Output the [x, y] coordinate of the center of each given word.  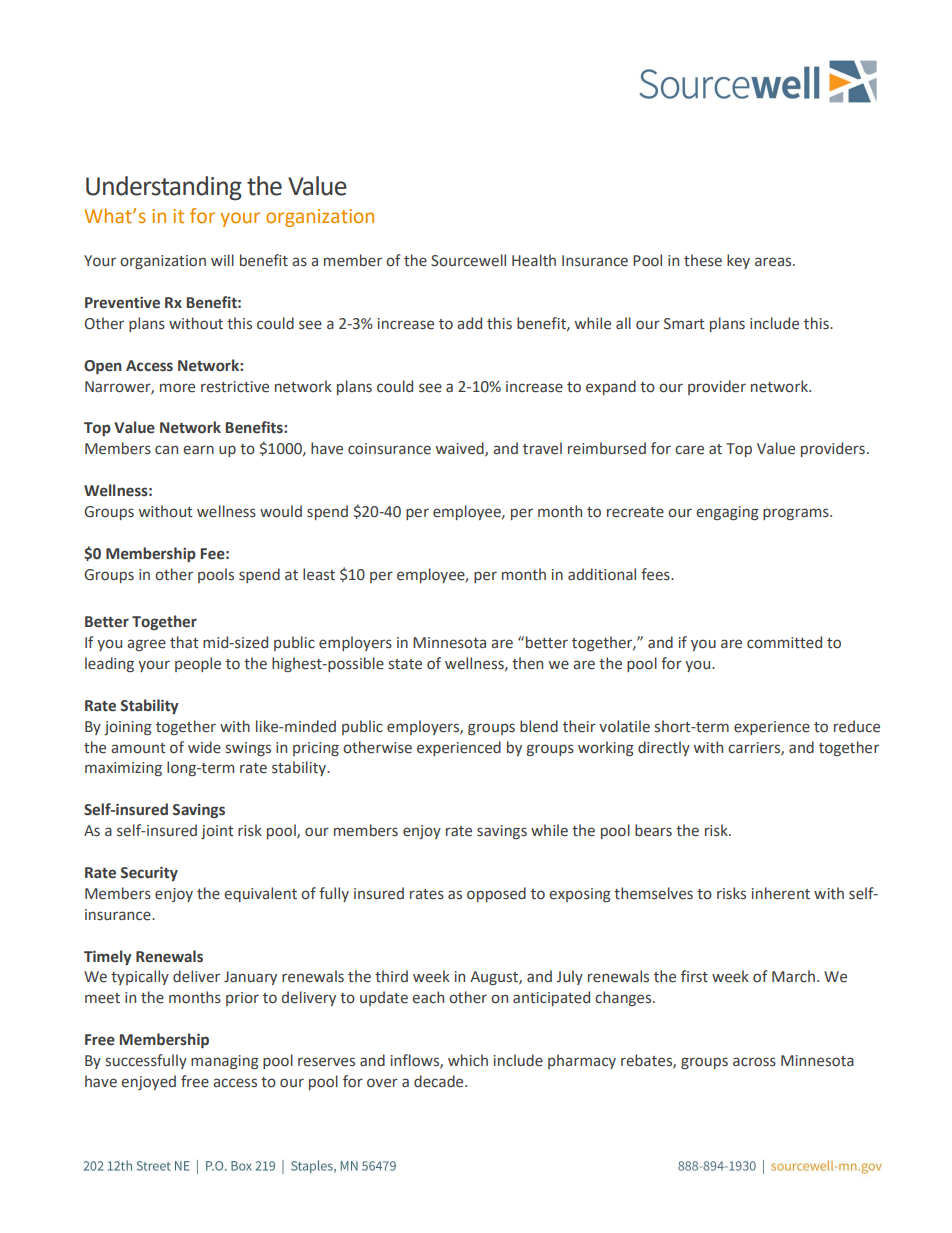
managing [225, 1062]
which [468, 1060]
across [754, 1062]
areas [774, 262]
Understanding [164, 188]
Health [534, 260]
